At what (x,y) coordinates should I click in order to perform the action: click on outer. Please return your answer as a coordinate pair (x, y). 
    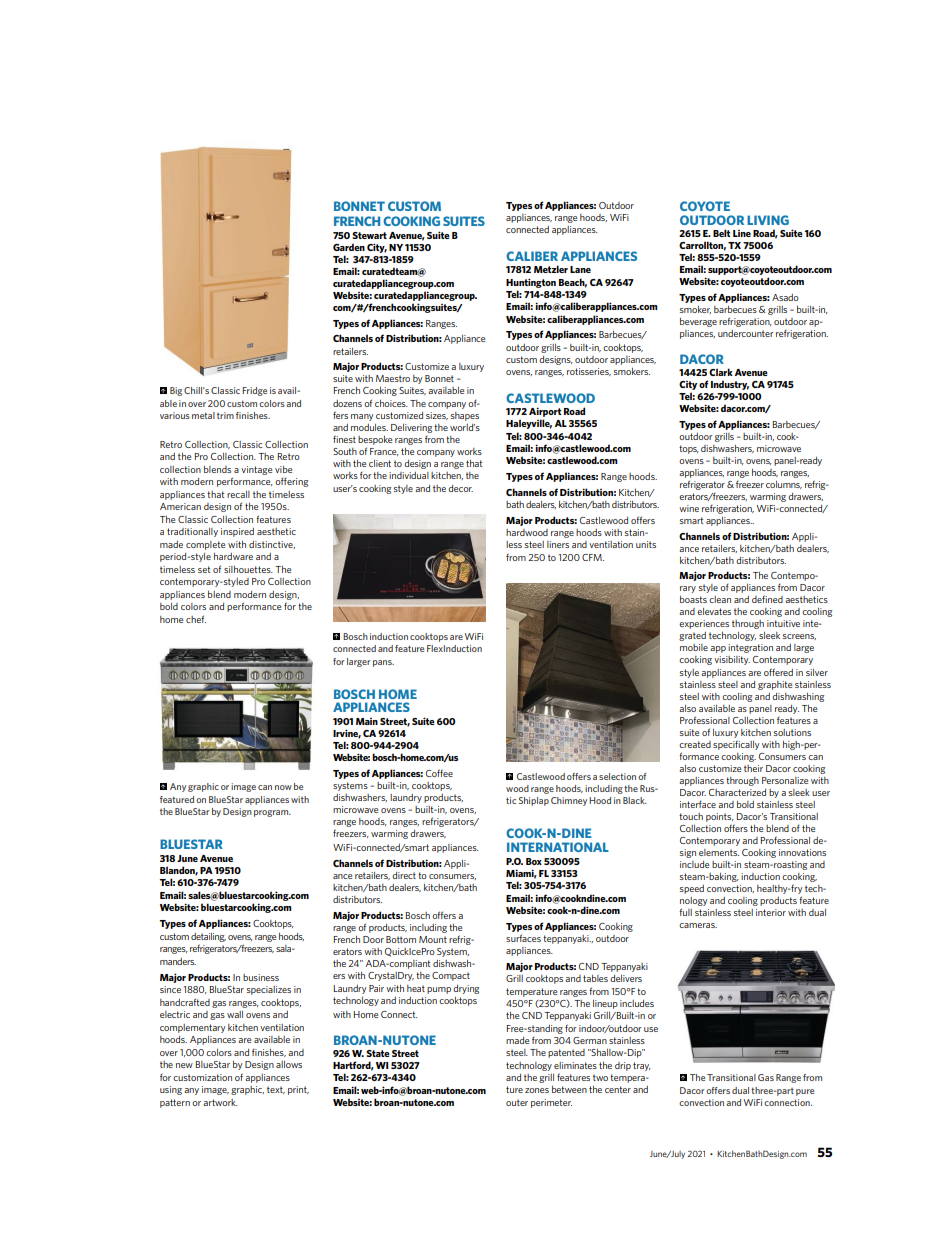
    Looking at the image, I should click on (517, 1102).
